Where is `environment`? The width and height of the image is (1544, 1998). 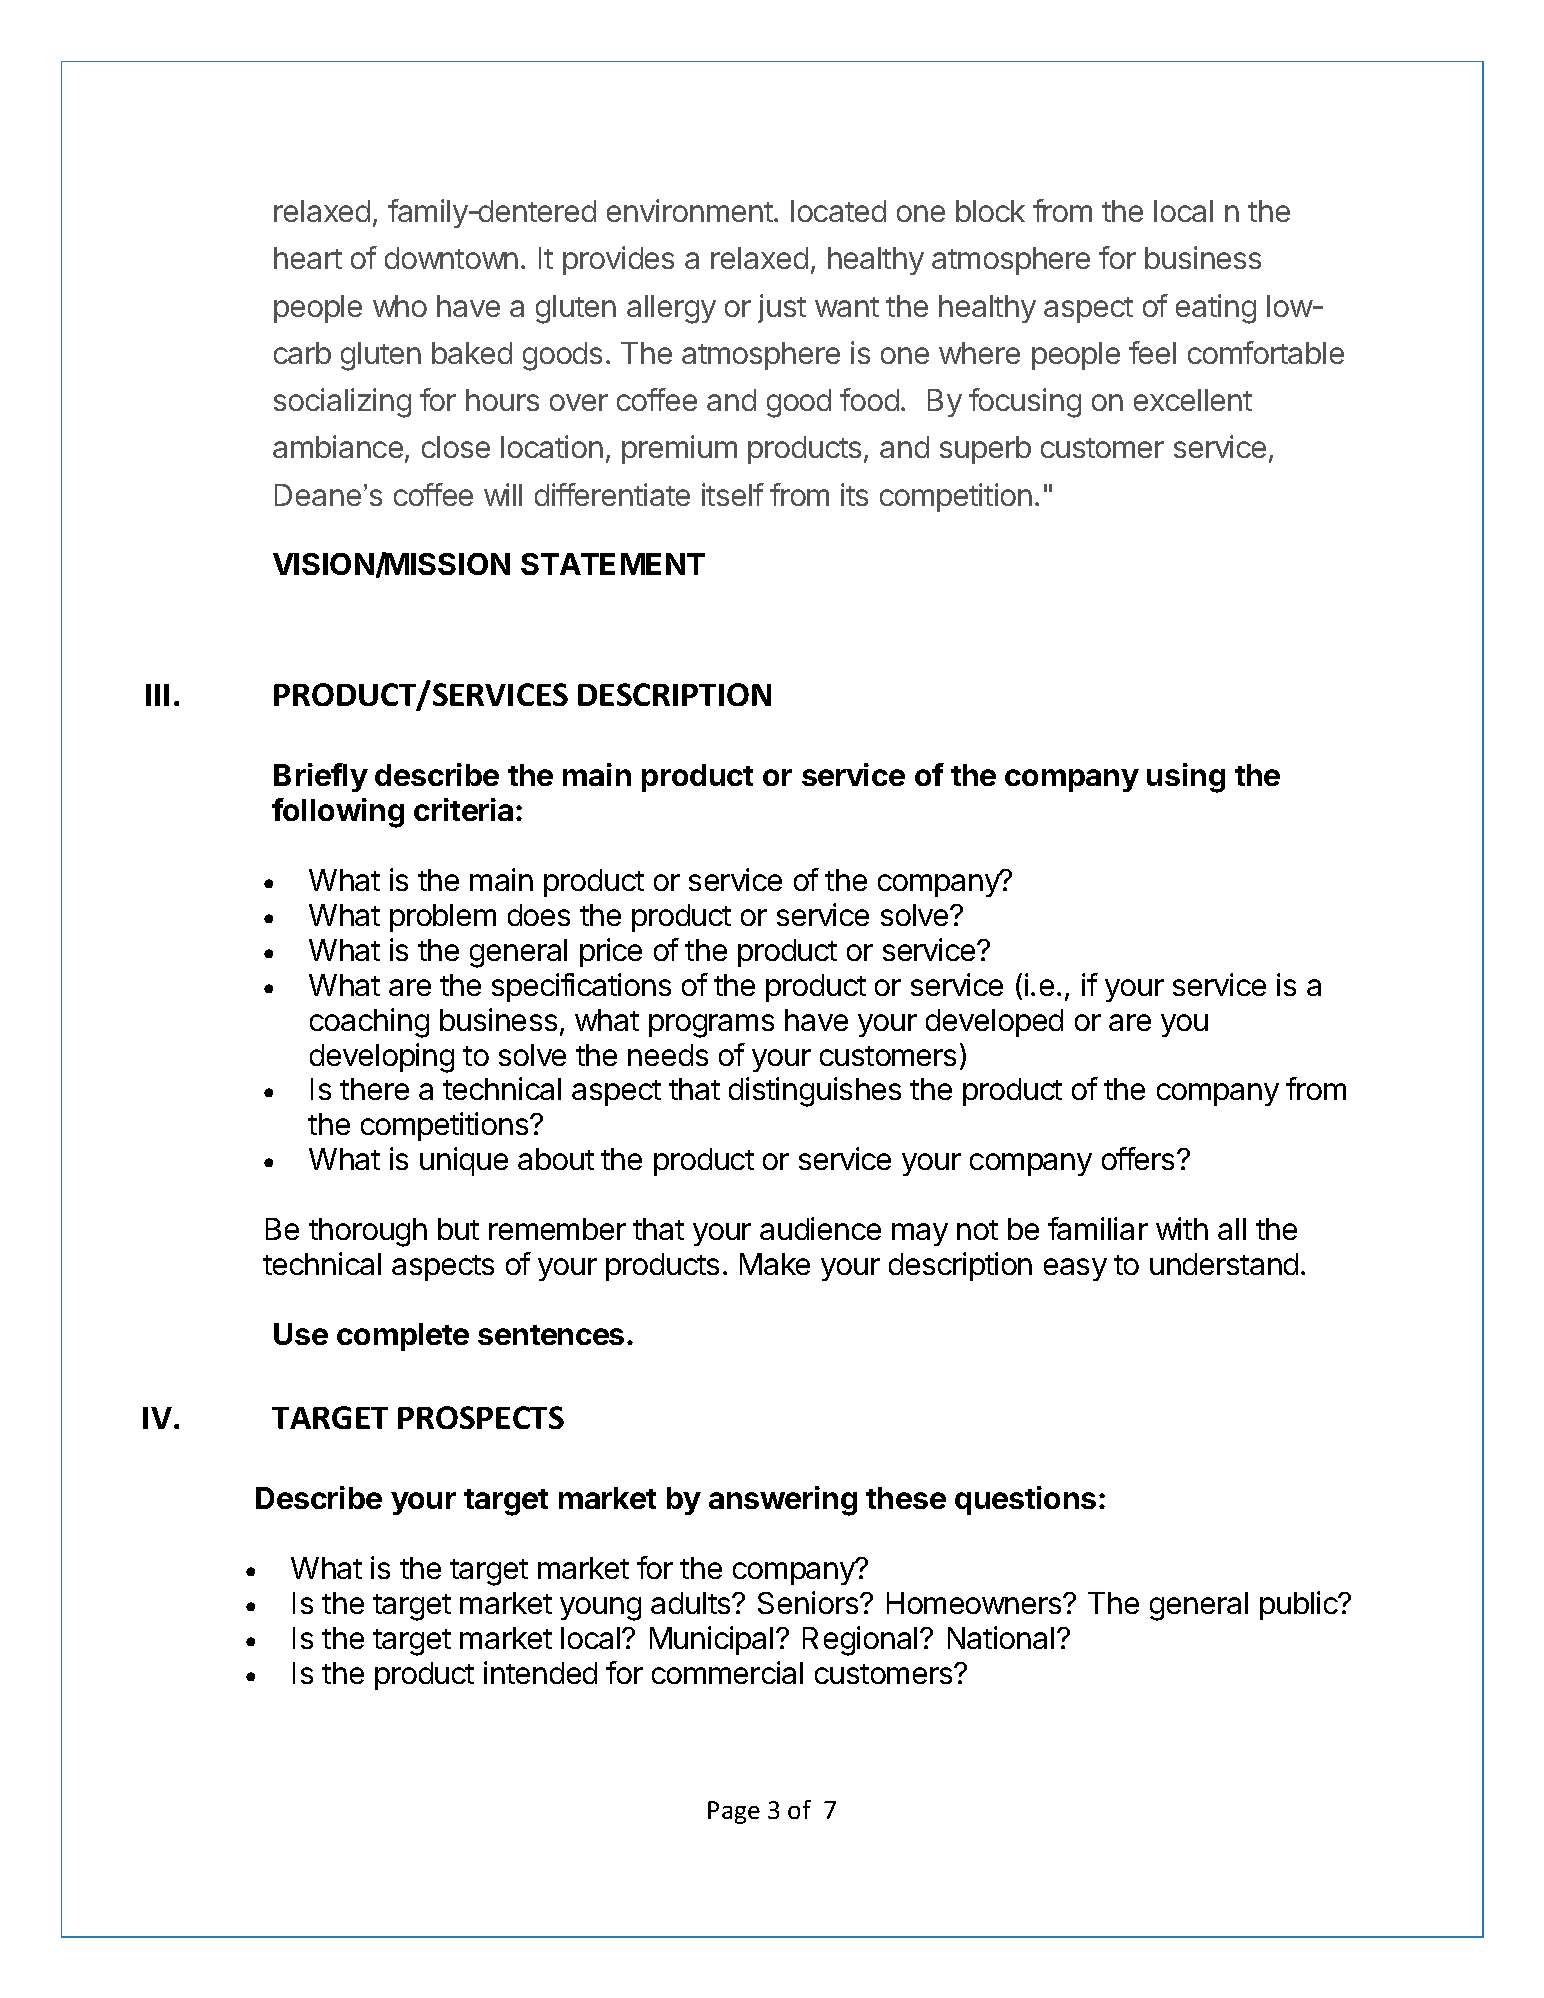
environment is located at coordinates (690, 210).
